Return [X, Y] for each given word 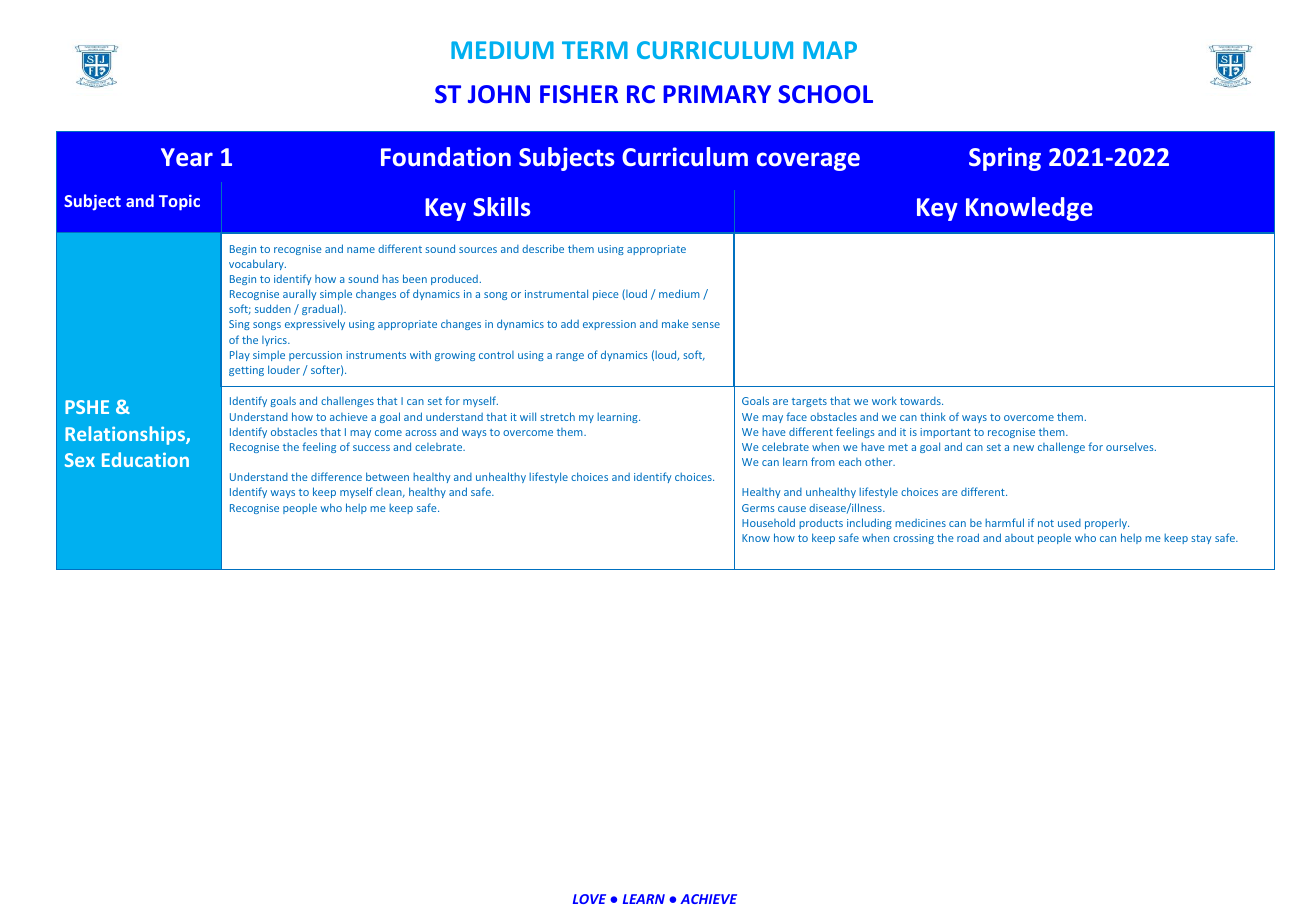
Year [187, 157]
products [821, 524]
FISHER [579, 94]
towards [921, 401]
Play [240, 355]
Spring [1005, 159]
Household [768, 522]
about [1019, 538]
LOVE [589, 899]
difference [336, 476]
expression [609, 325]
